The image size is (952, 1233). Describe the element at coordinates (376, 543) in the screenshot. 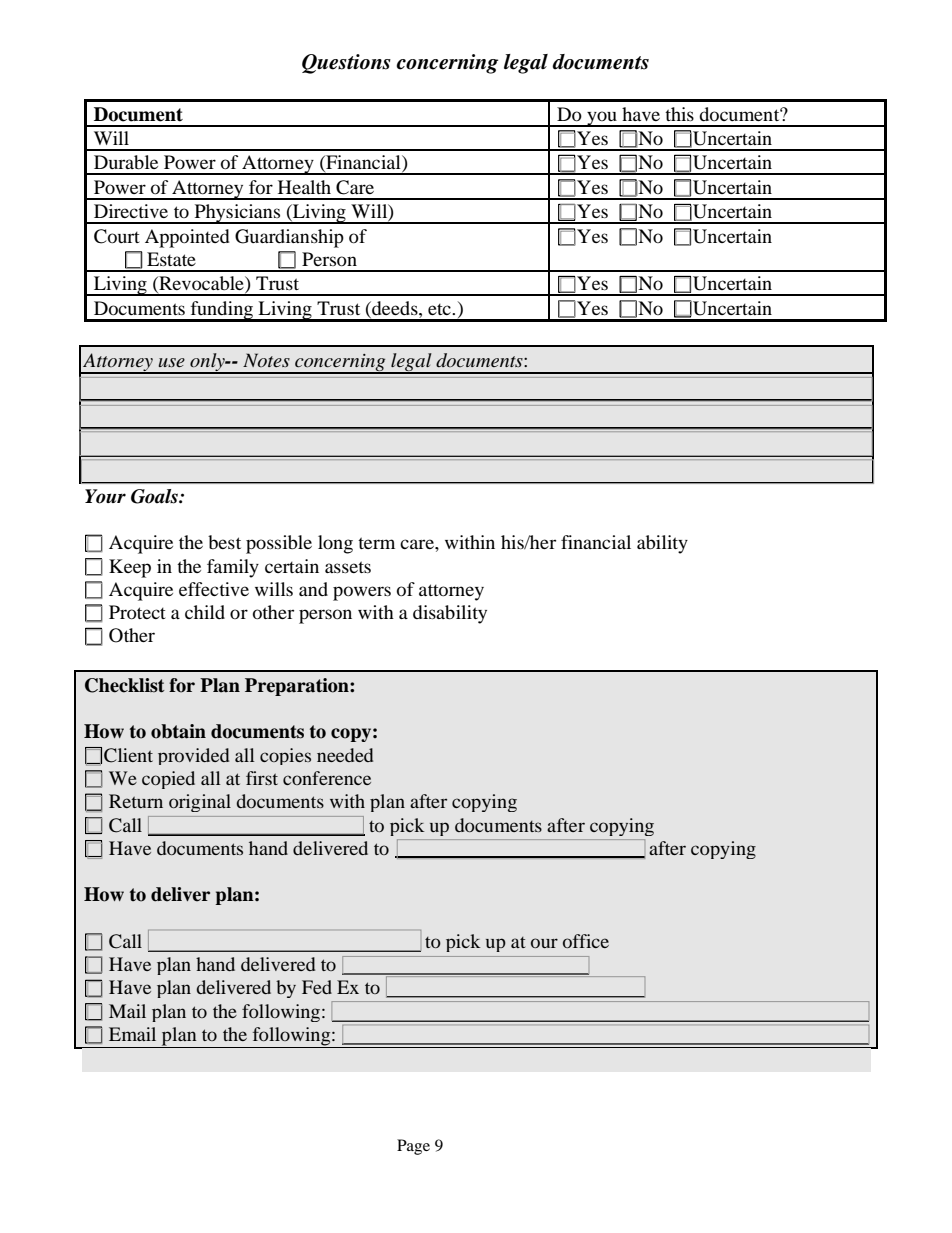

I see `term` at that location.
